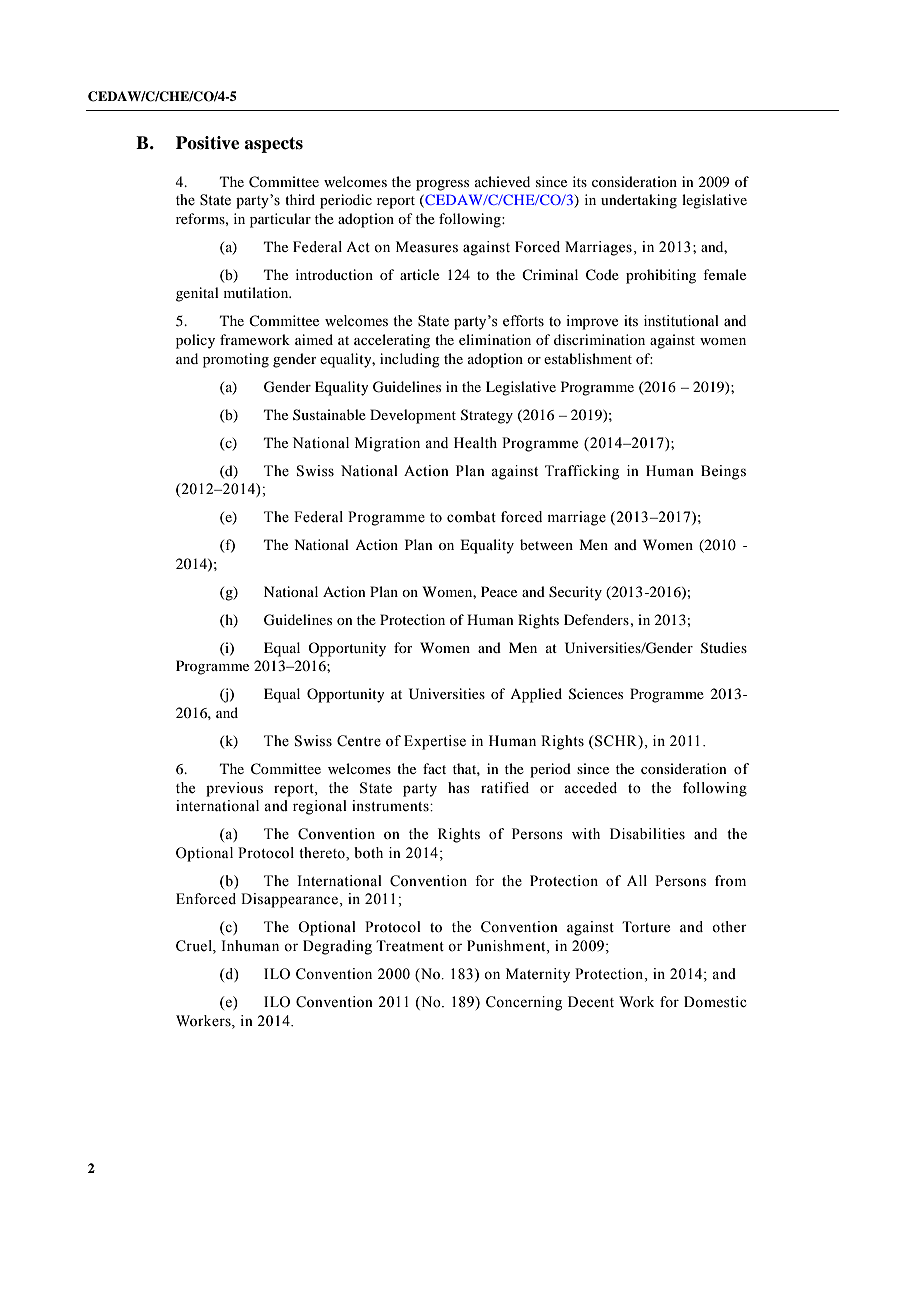 The width and height of the screenshot is (924, 1308). I want to click on Beings, so click(723, 472).
